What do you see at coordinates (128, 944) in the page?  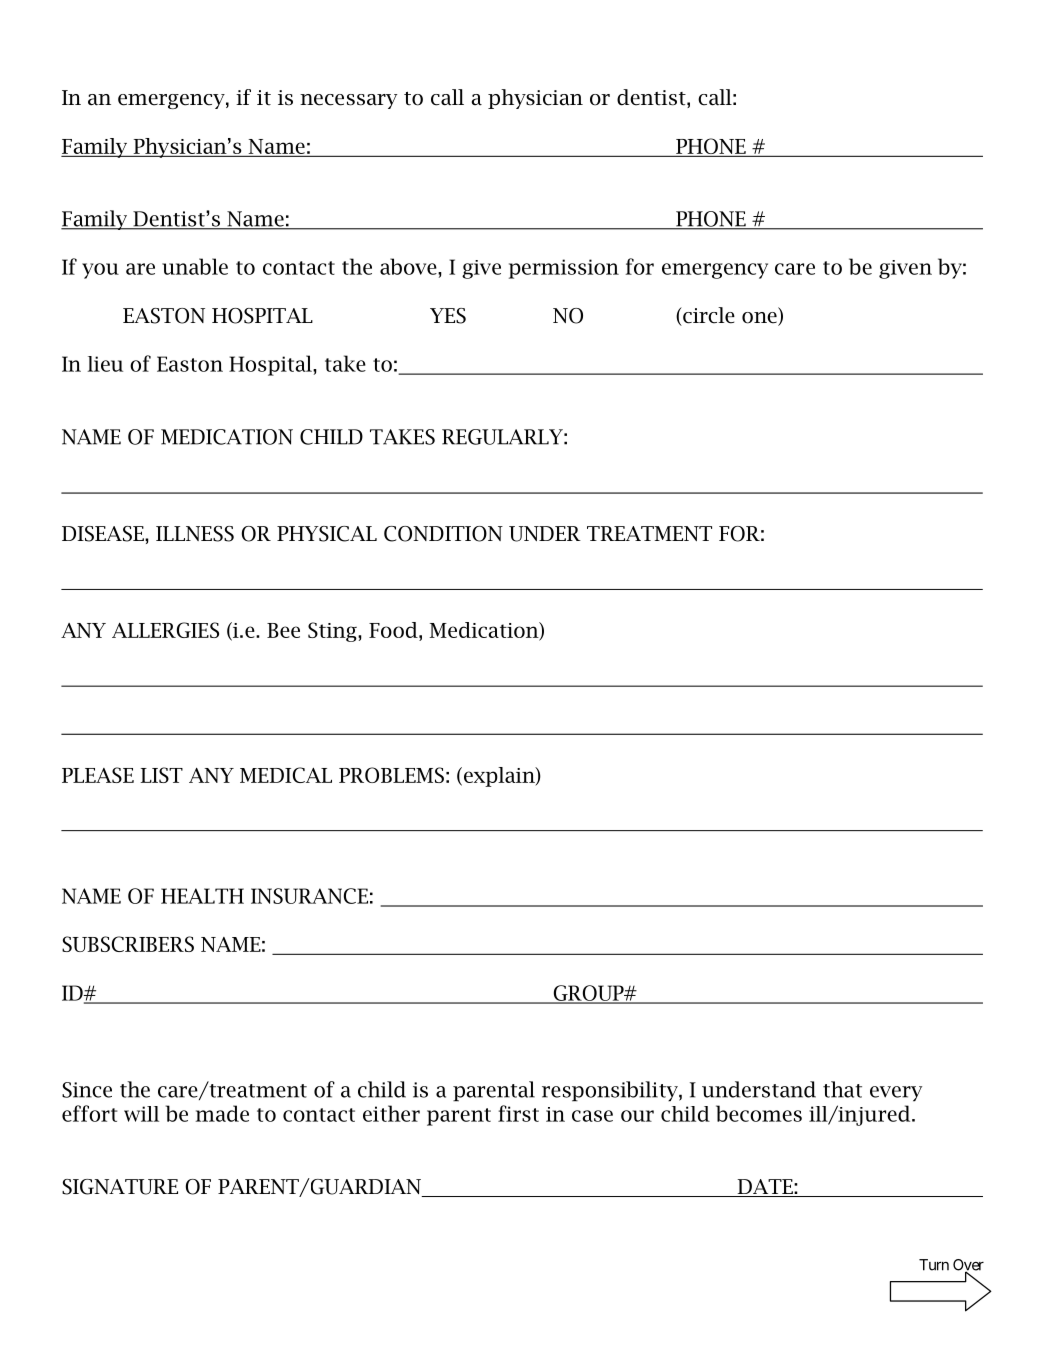 I see `SUBSCRIBERS` at bounding box center [128, 944].
